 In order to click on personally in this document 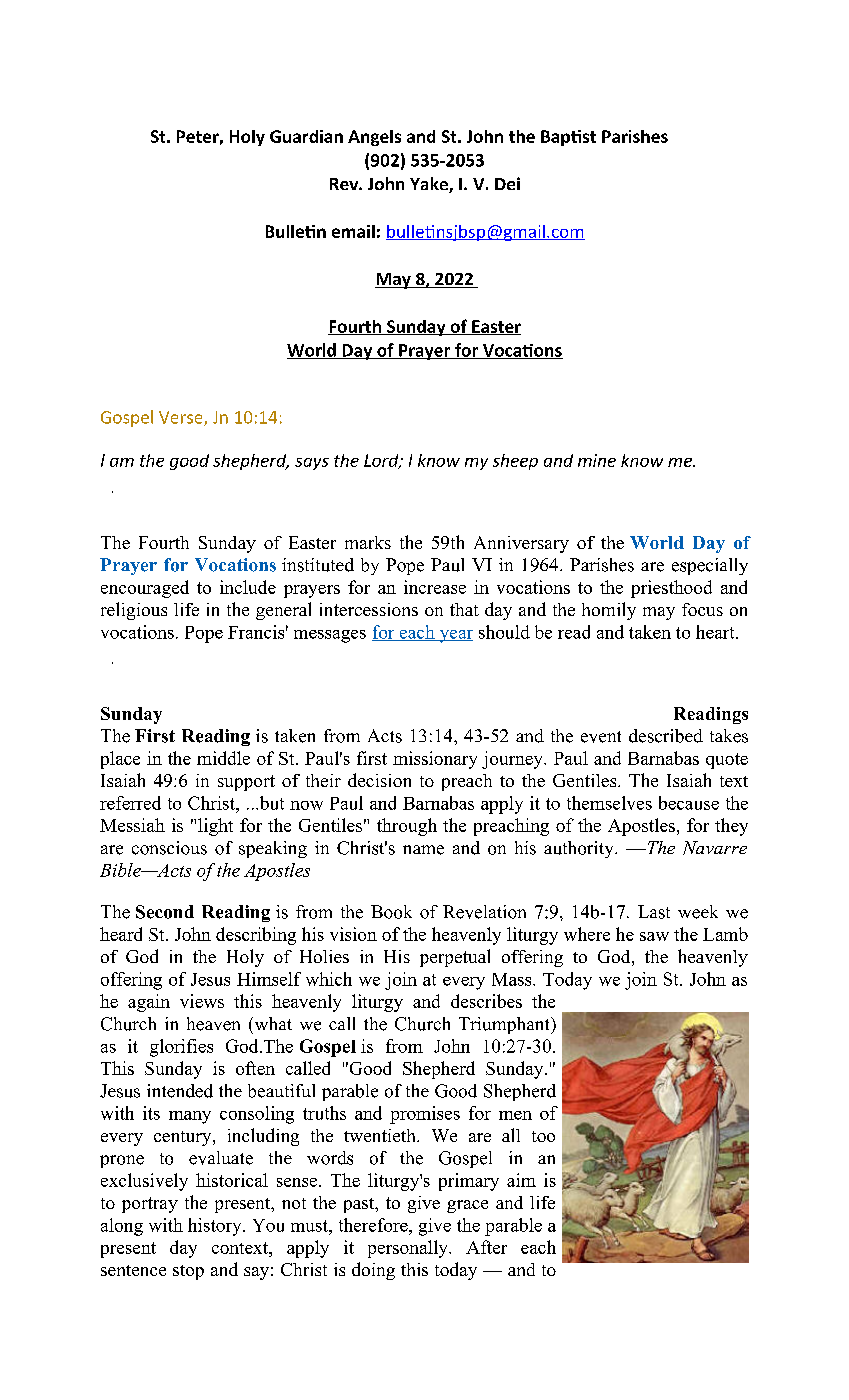, I will do `click(409, 1249)`.
